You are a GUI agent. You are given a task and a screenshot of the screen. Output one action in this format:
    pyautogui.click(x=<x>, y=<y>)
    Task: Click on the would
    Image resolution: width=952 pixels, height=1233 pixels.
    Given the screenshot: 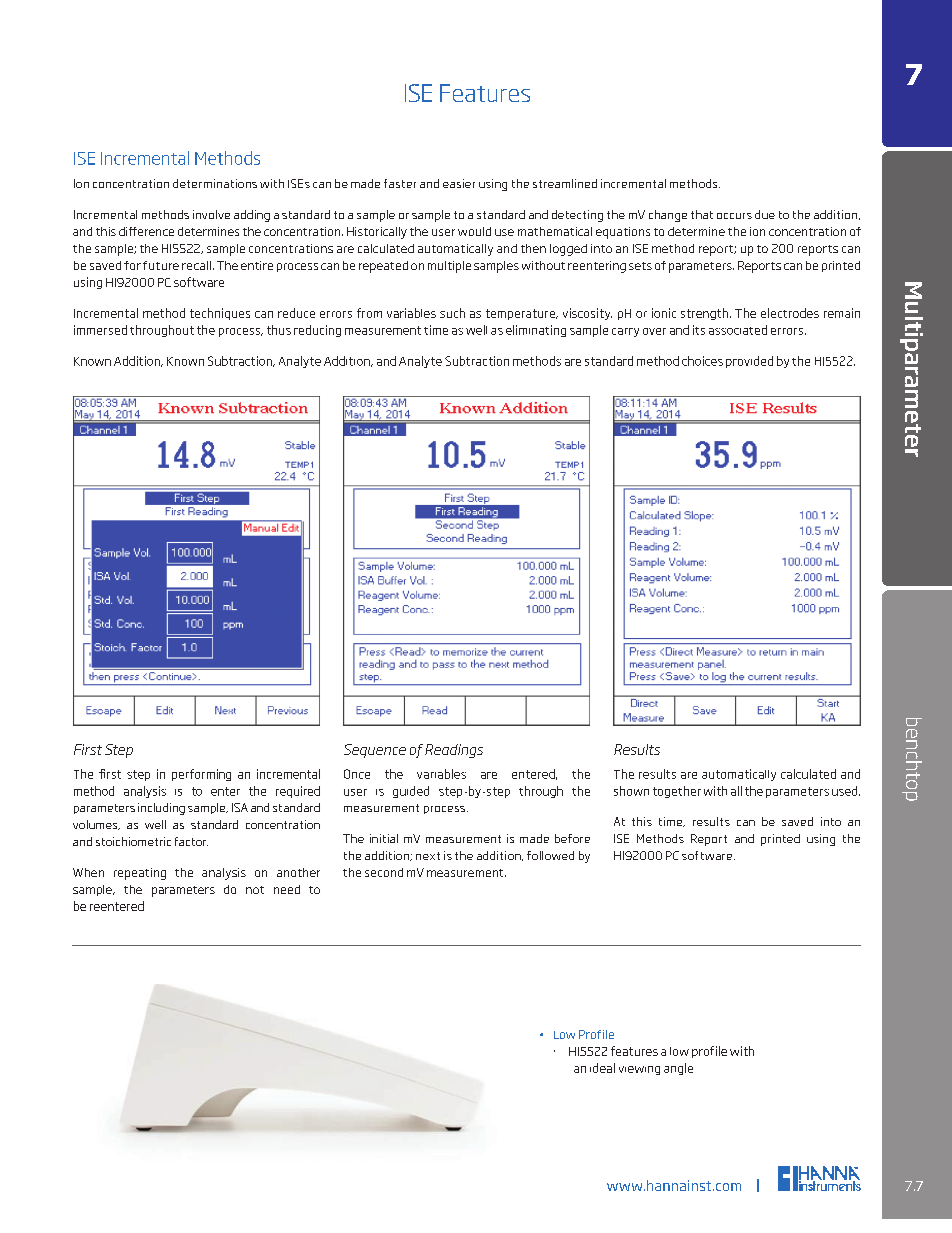 What is the action you would take?
    pyautogui.click(x=474, y=231)
